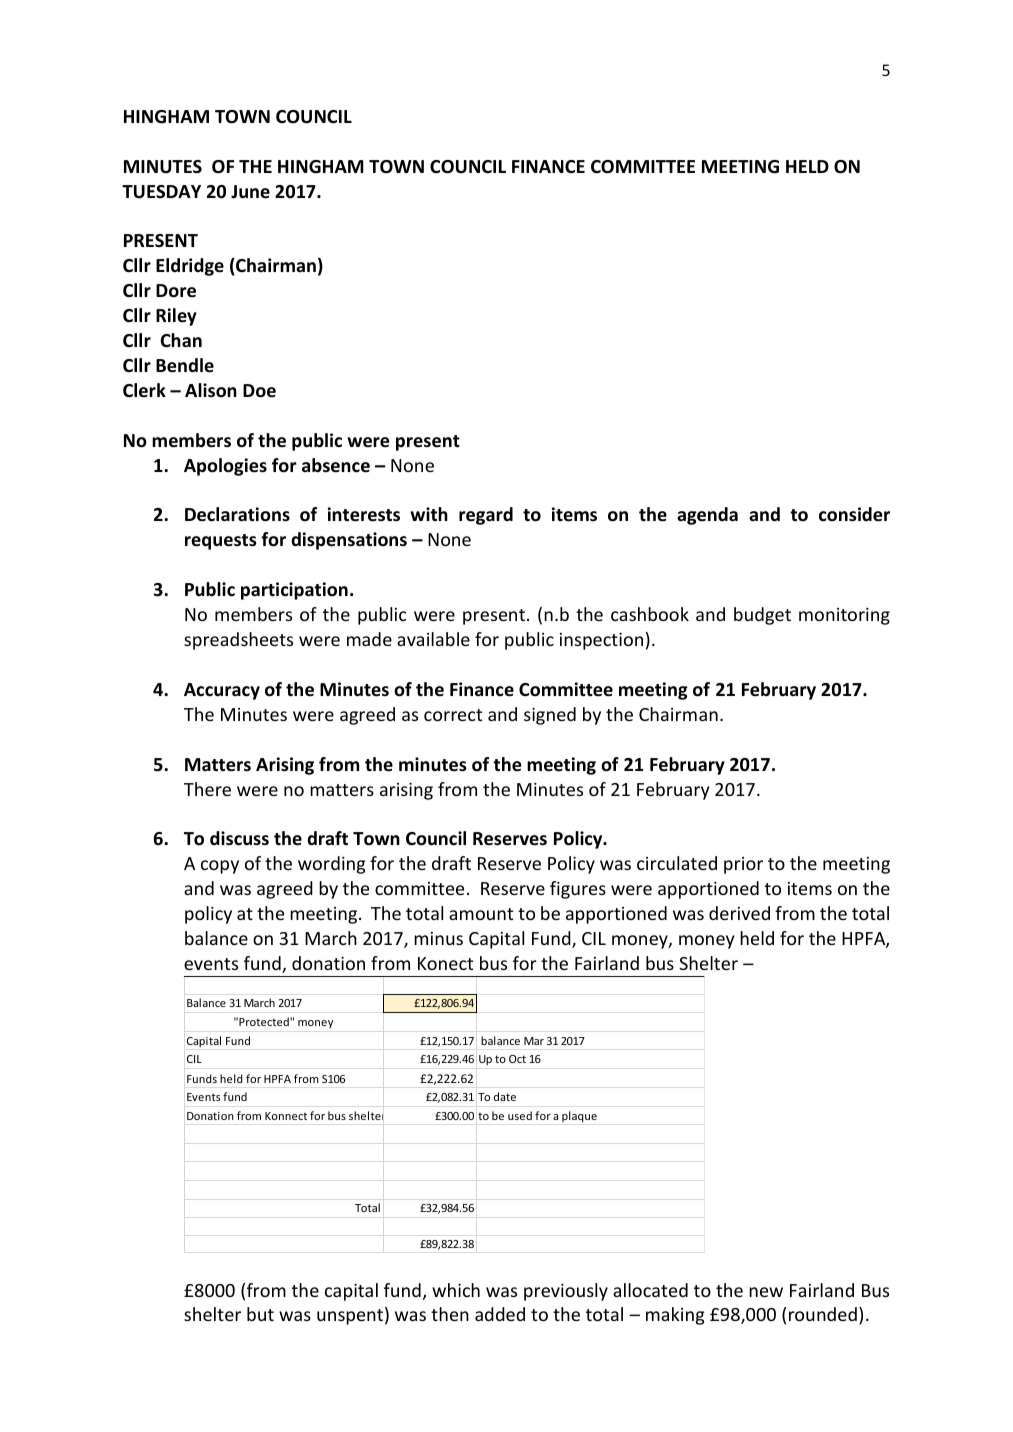  What do you see at coordinates (190, 267) in the screenshot?
I see `Eldridge` at bounding box center [190, 267].
